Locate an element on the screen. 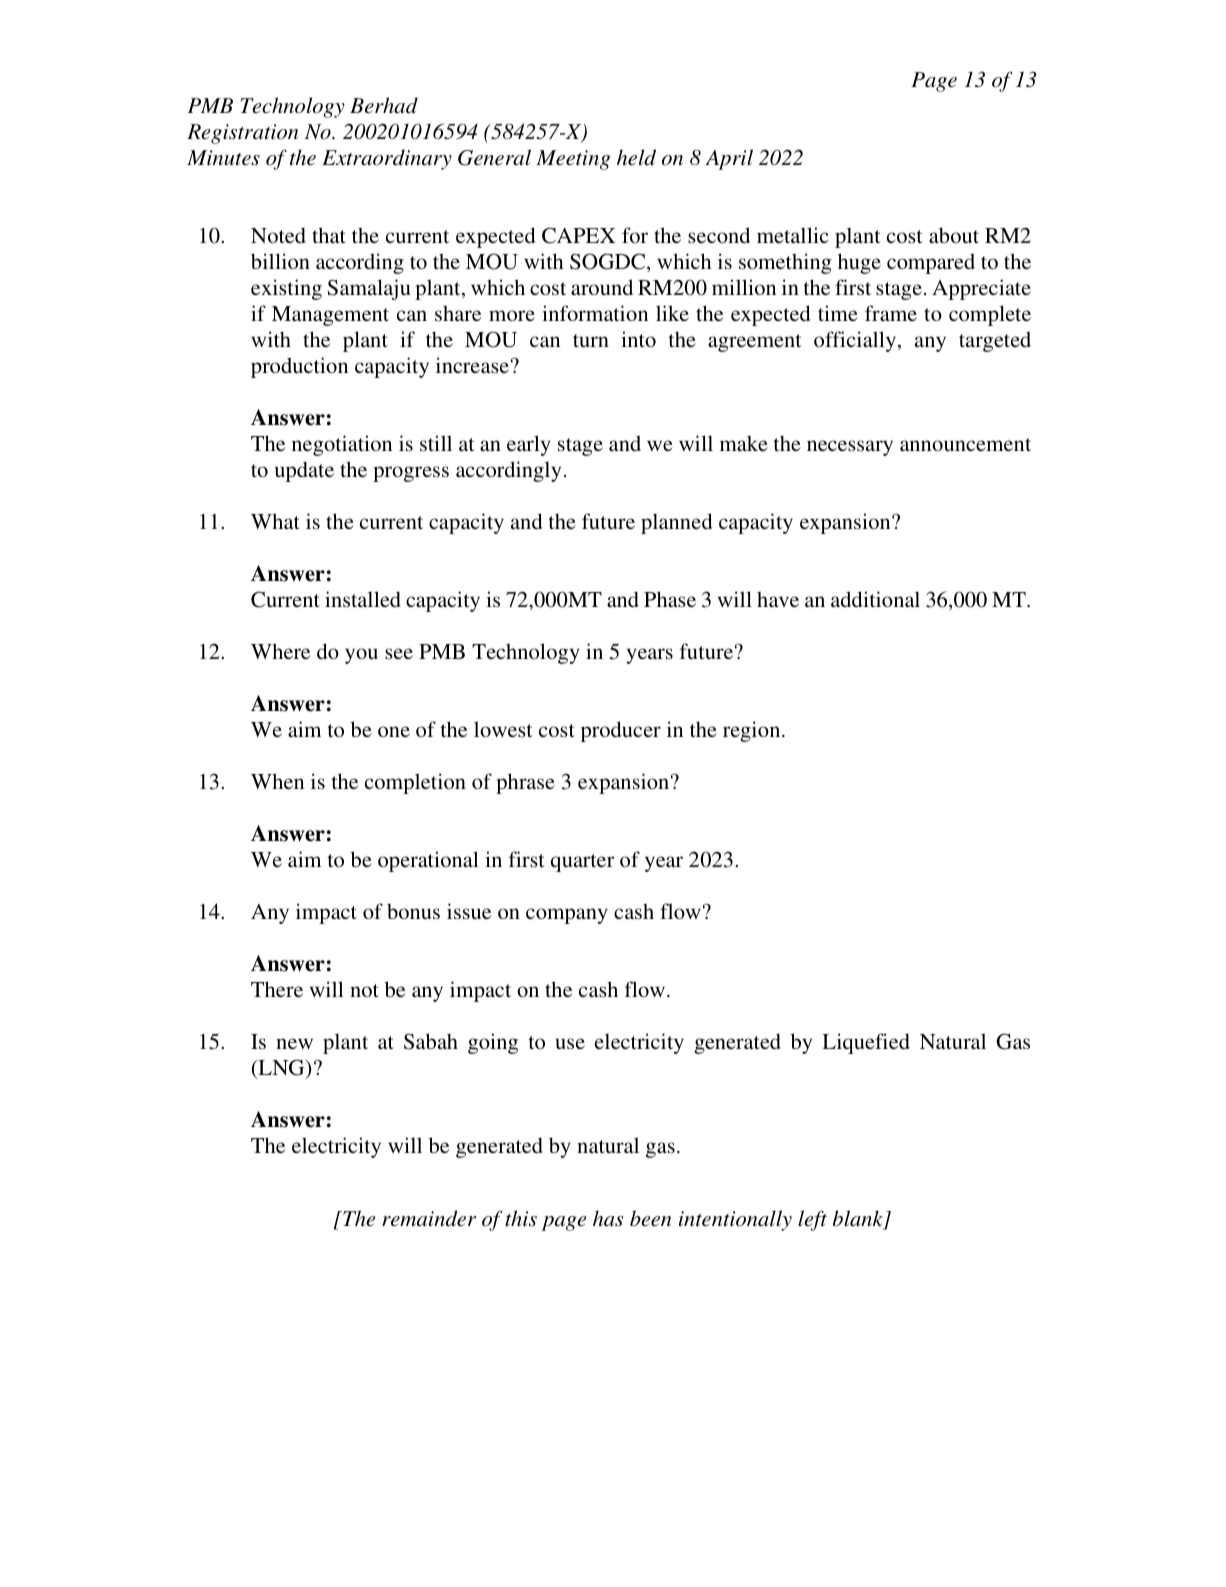 The width and height of the screenshot is (1226, 1587). necessary is located at coordinates (850, 448).
